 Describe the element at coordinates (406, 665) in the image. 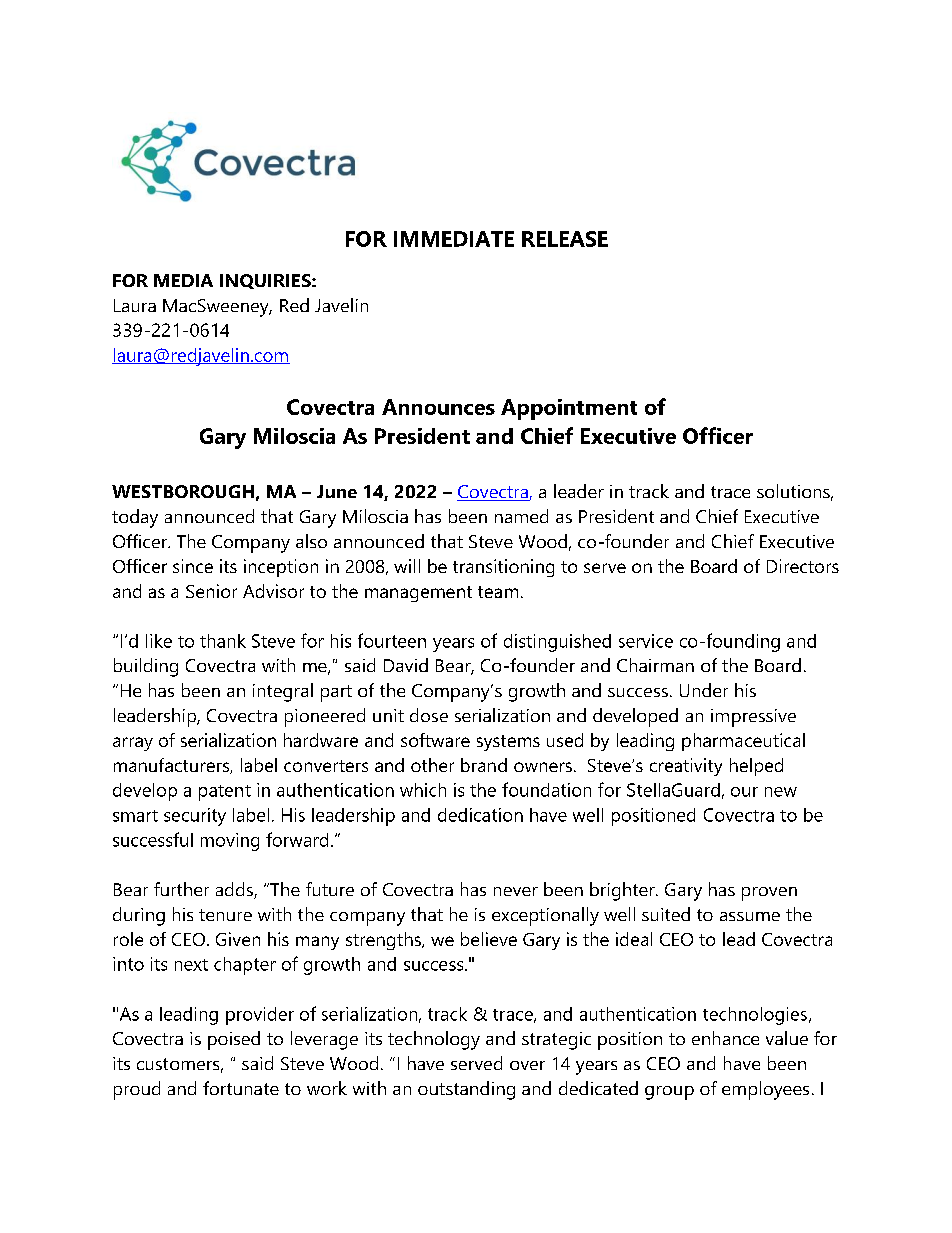

I see `David` at that location.
